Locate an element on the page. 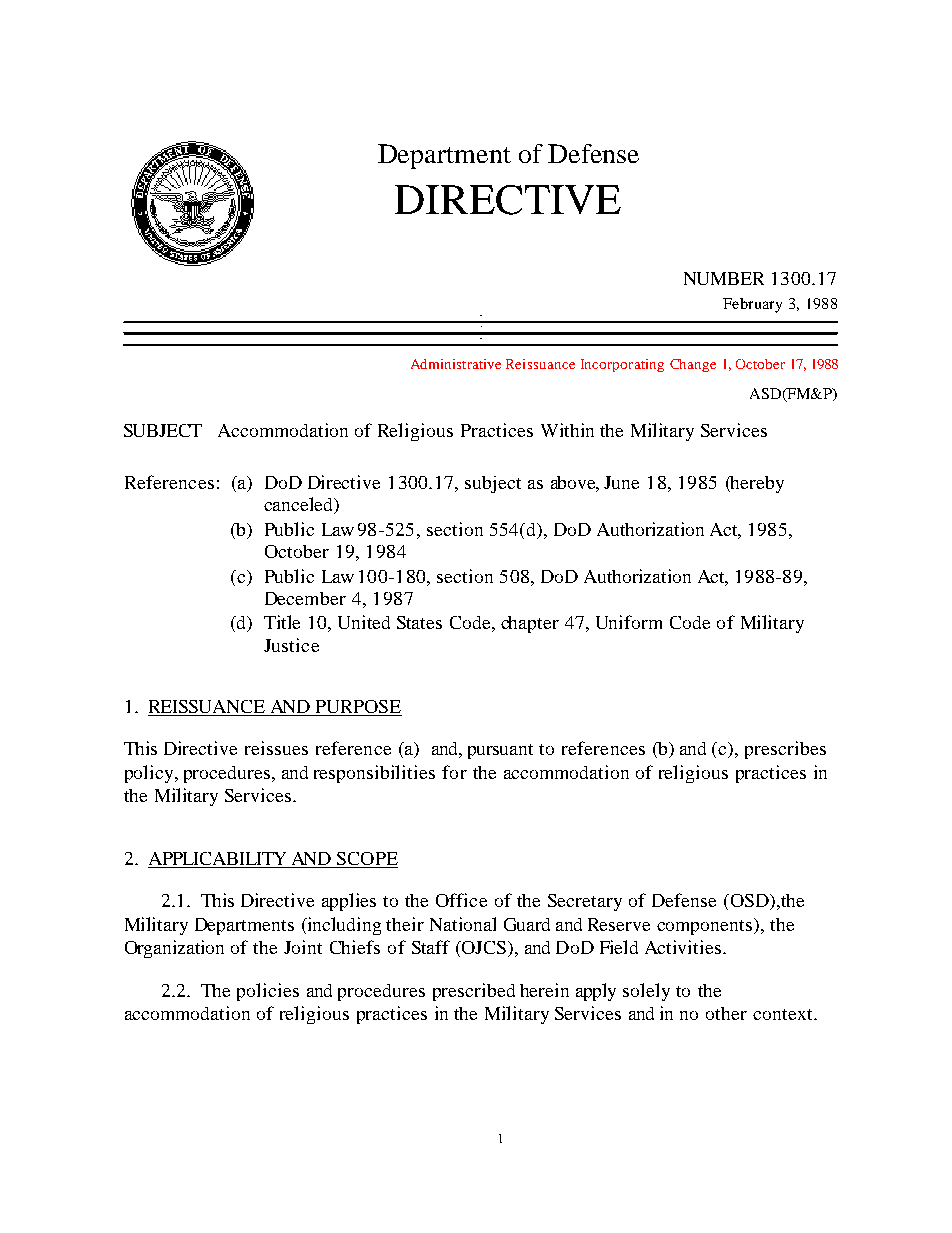 Image resolution: width=952 pixels, height=1233 pixels. prescribes is located at coordinates (785, 750).
